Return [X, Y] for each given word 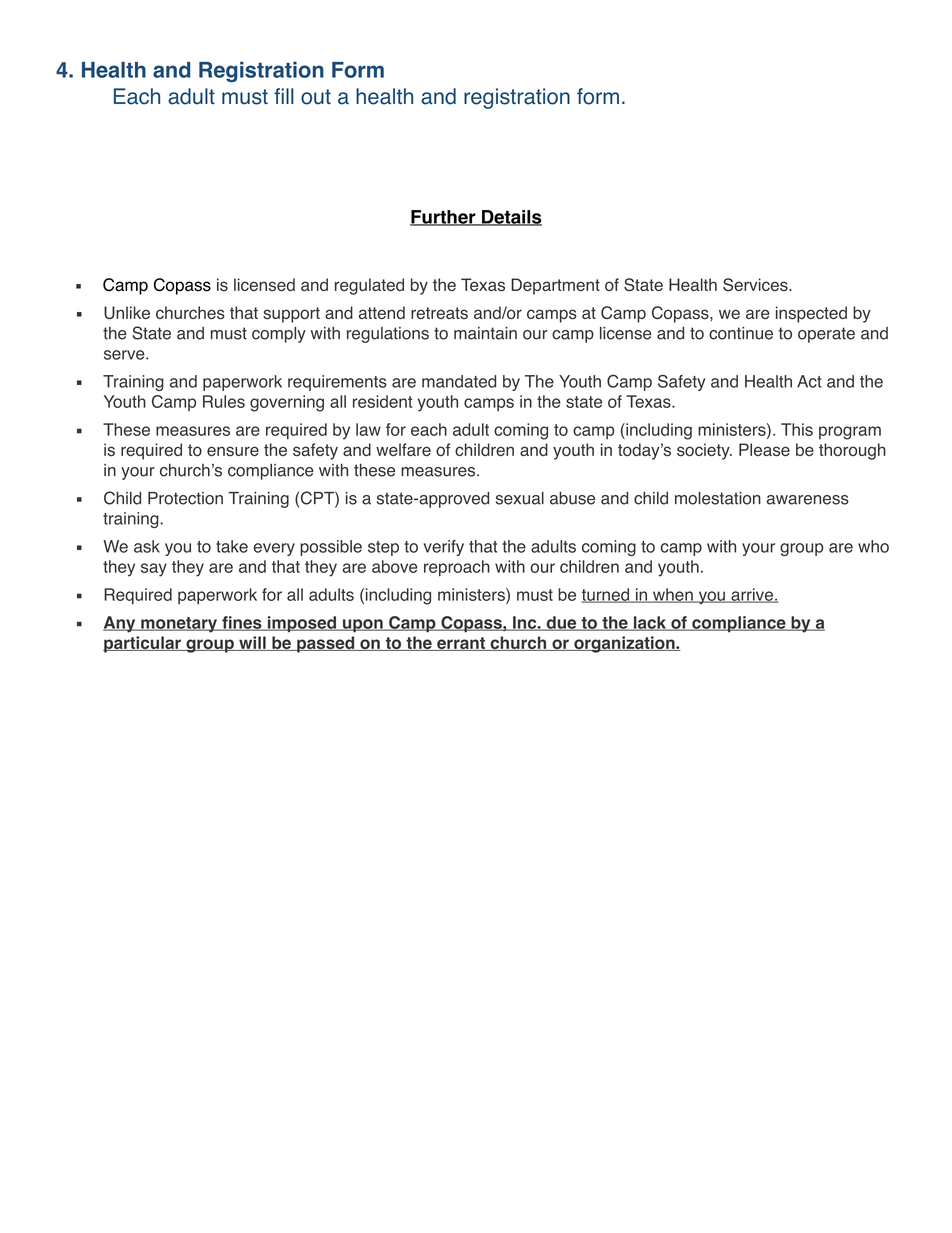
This [797, 429]
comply [279, 335]
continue [741, 333]
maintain [485, 333]
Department [555, 286]
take [232, 546]
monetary [179, 625]
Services [756, 285]
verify [443, 548]
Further [444, 218]
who [873, 546]
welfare [403, 449]
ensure [233, 451]
